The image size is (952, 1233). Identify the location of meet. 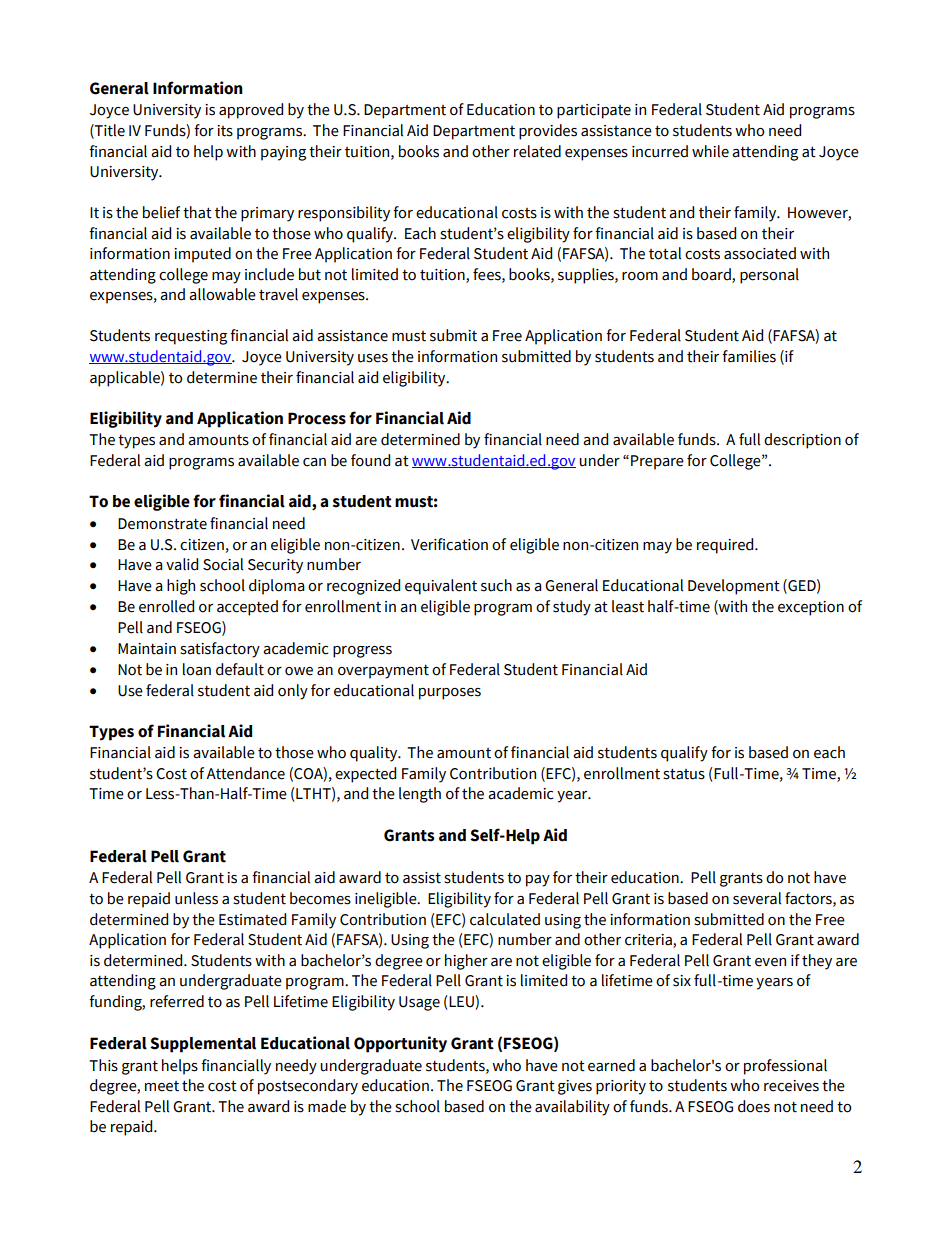
(162, 1086).
